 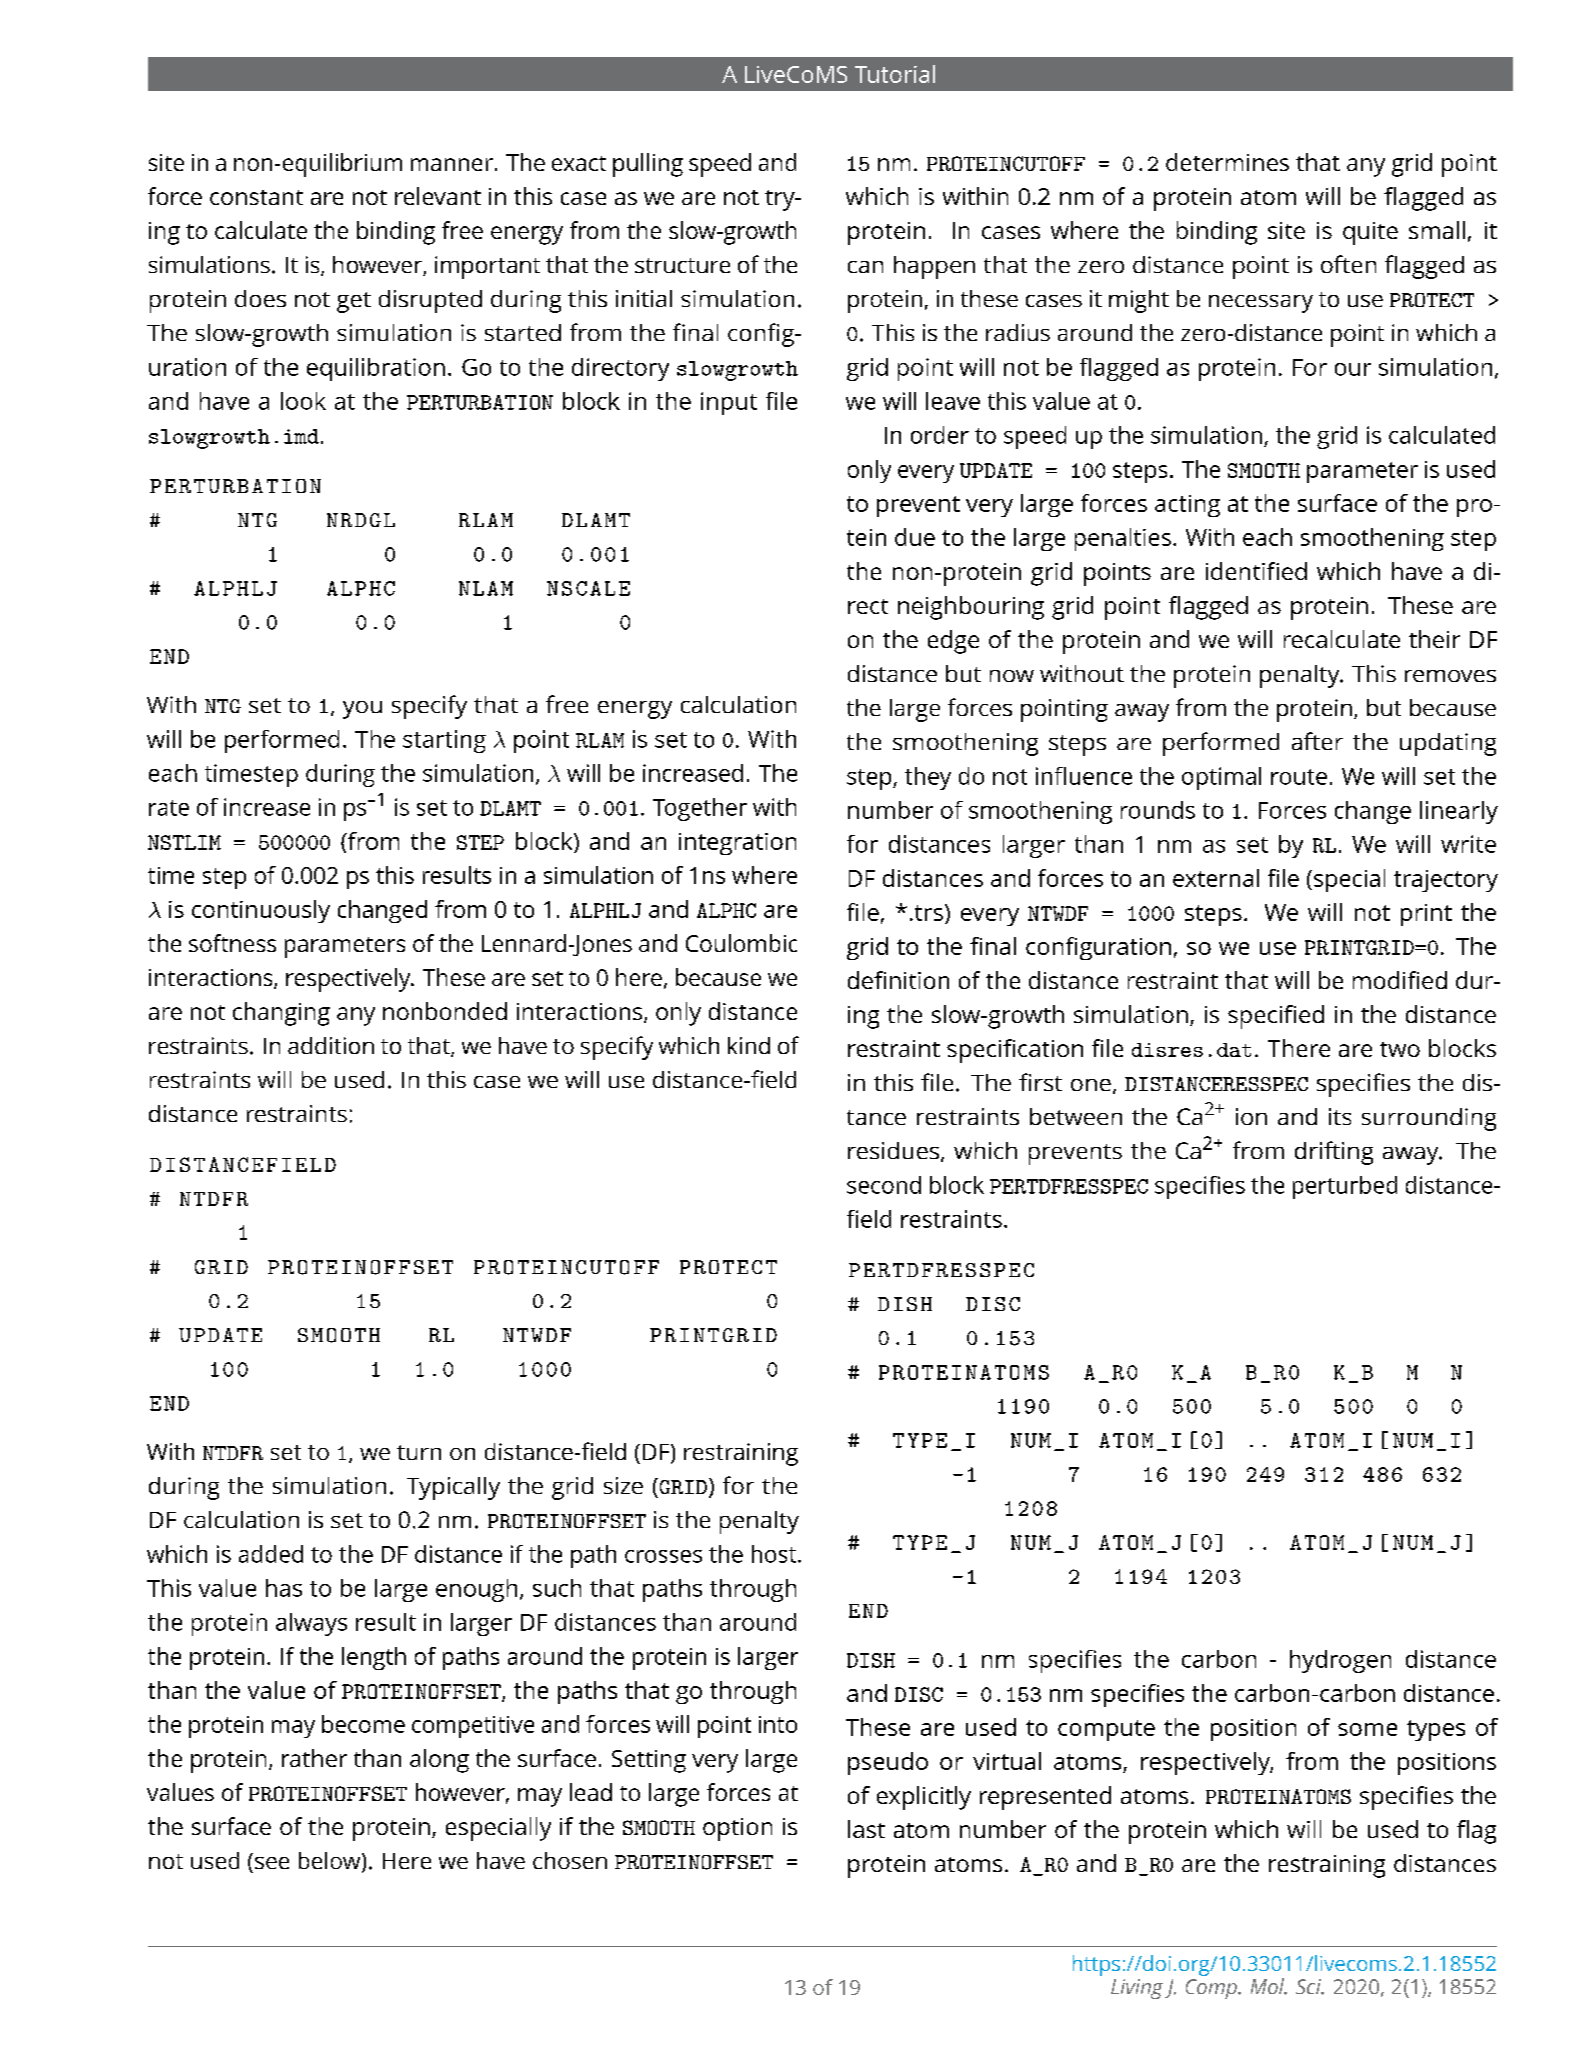 What do you see at coordinates (331, 1862) in the page?
I see `below` at bounding box center [331, 1862].
